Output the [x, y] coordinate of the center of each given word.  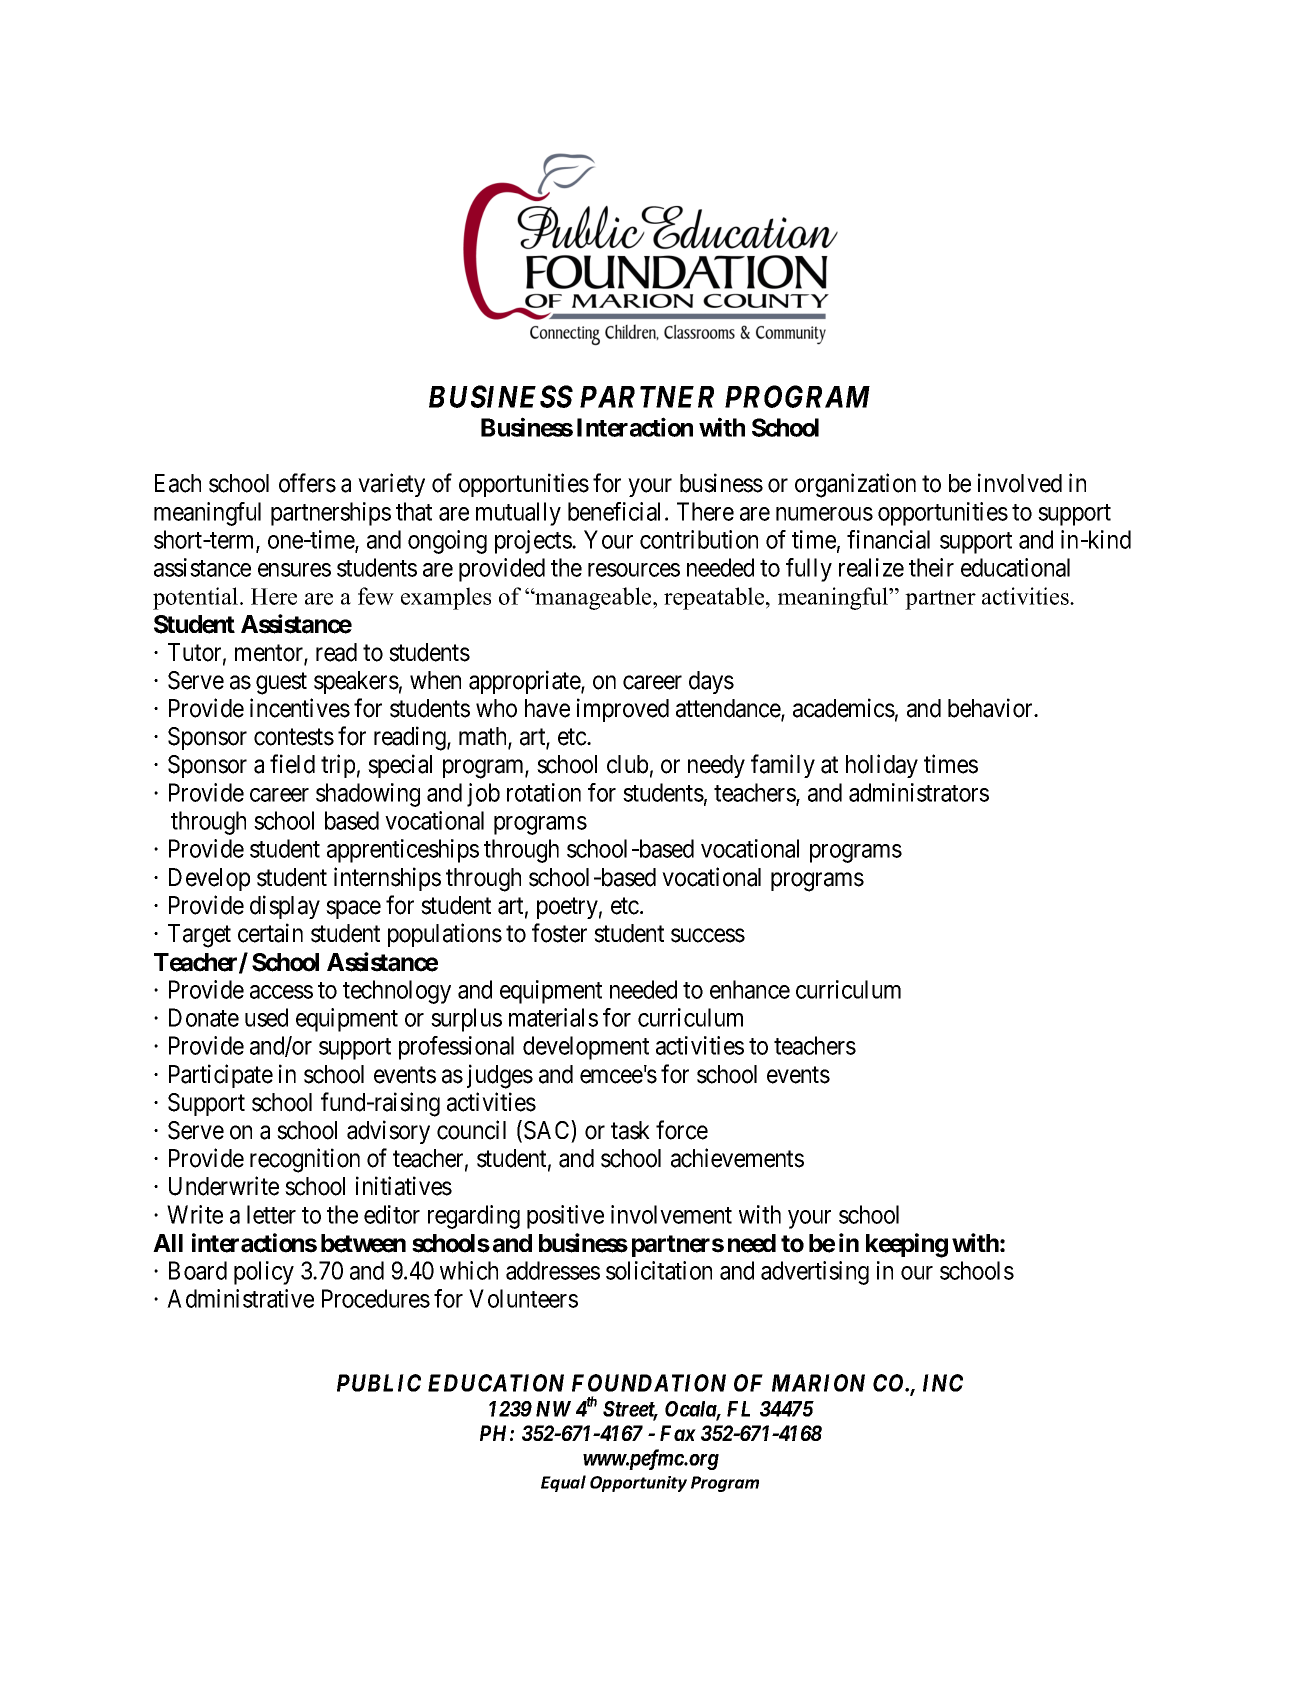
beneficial [617, 511]
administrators [919, 792]
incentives [300, 708]
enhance [750, 989]
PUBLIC [379, 1383]
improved [623, 710]
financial [888, 539]
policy [264, 1273]
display [285, 907]
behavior [992, 708]
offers [307, 483]
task [630, 1130]
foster [559, 933]
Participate [221, 1076]
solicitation [659, 1270]
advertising [815, 1273]
